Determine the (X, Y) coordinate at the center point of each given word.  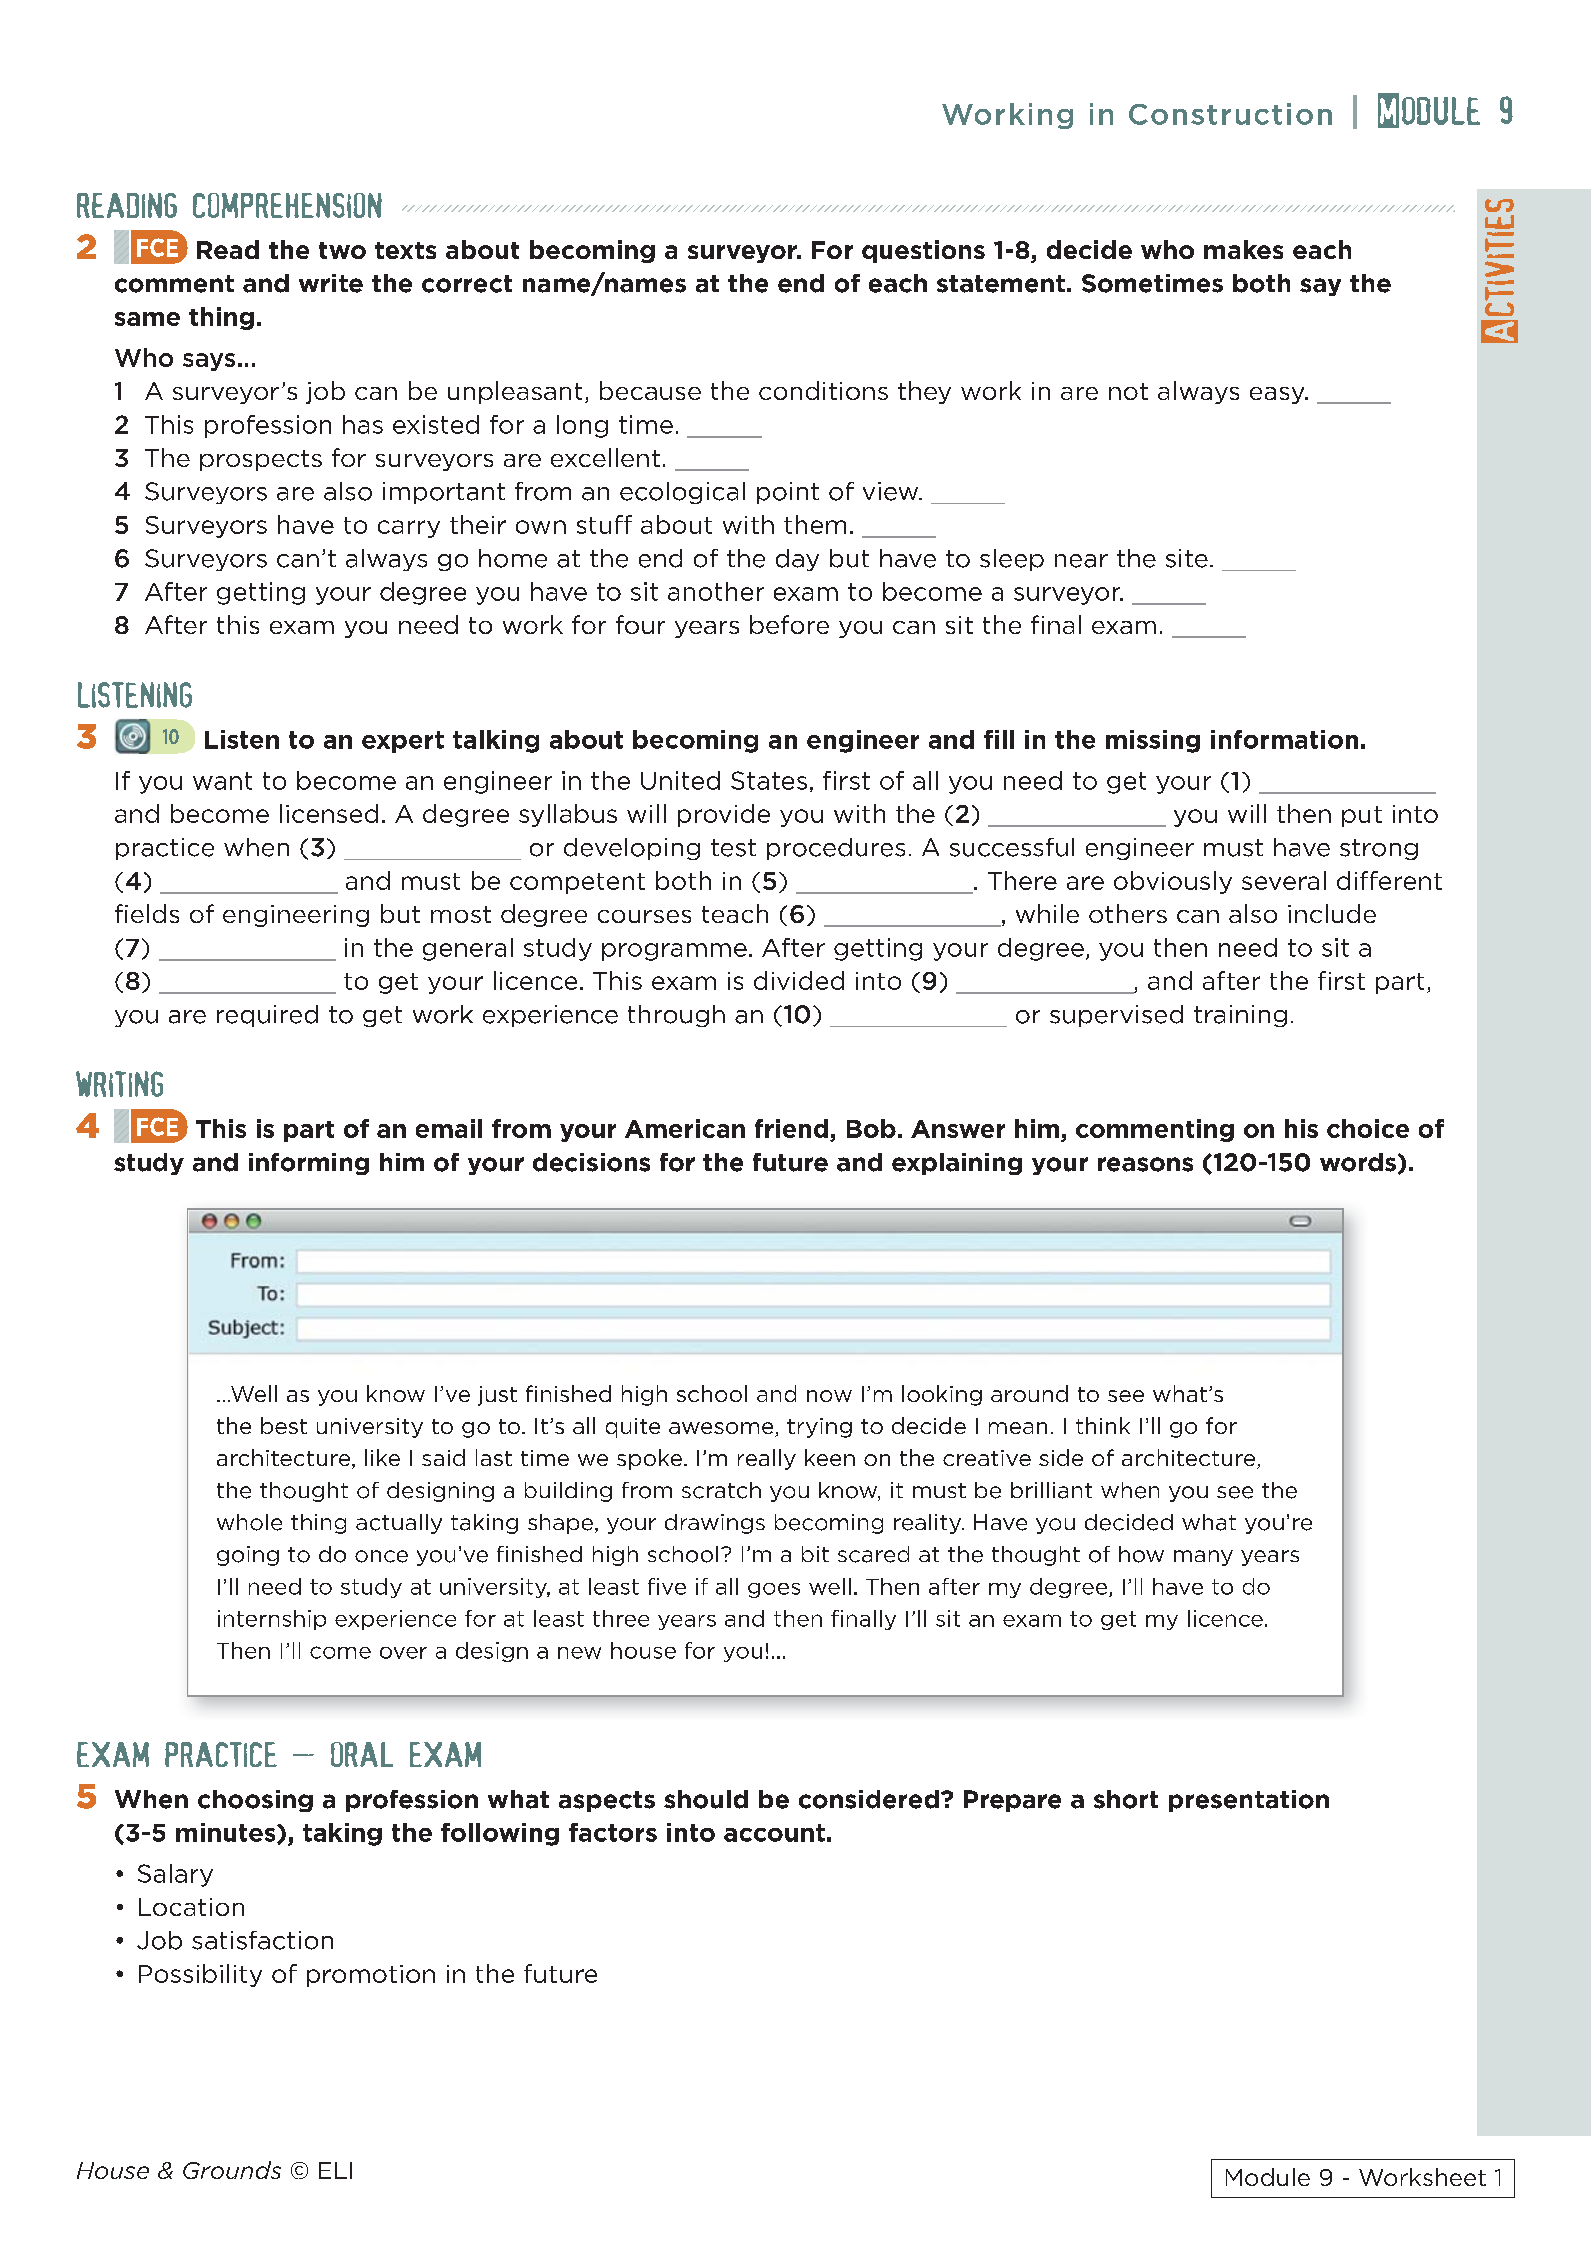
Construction (1230, 114)
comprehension (287, 205)
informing (309, 1164)
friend (791, 1128)
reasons (1145, 1164)
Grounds (232, 2170)
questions (923, 251)
